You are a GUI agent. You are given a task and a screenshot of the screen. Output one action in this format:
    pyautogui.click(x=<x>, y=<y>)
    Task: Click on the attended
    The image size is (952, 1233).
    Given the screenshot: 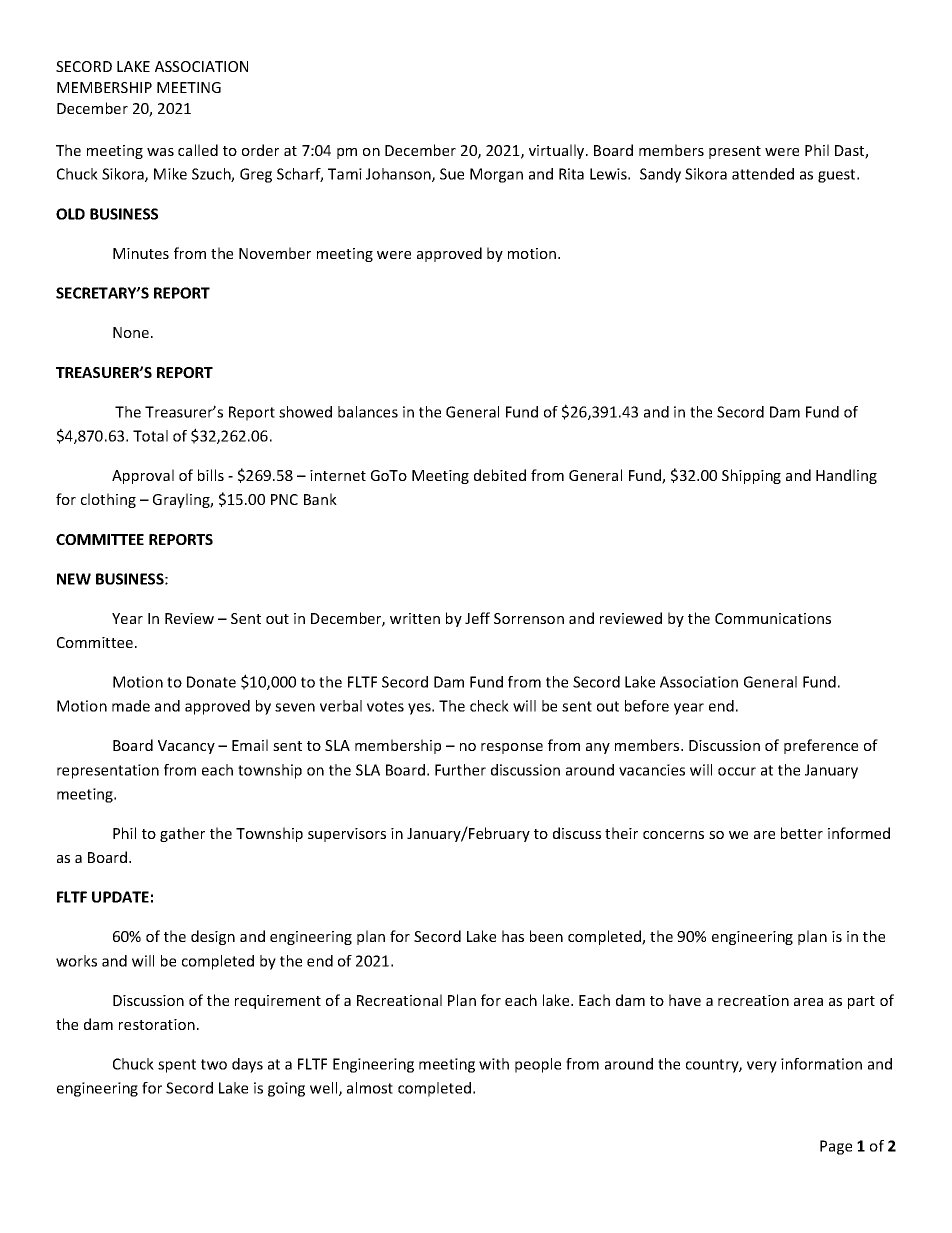 What is the action you would take?
    pyautogui.click(x=763, y=174)
